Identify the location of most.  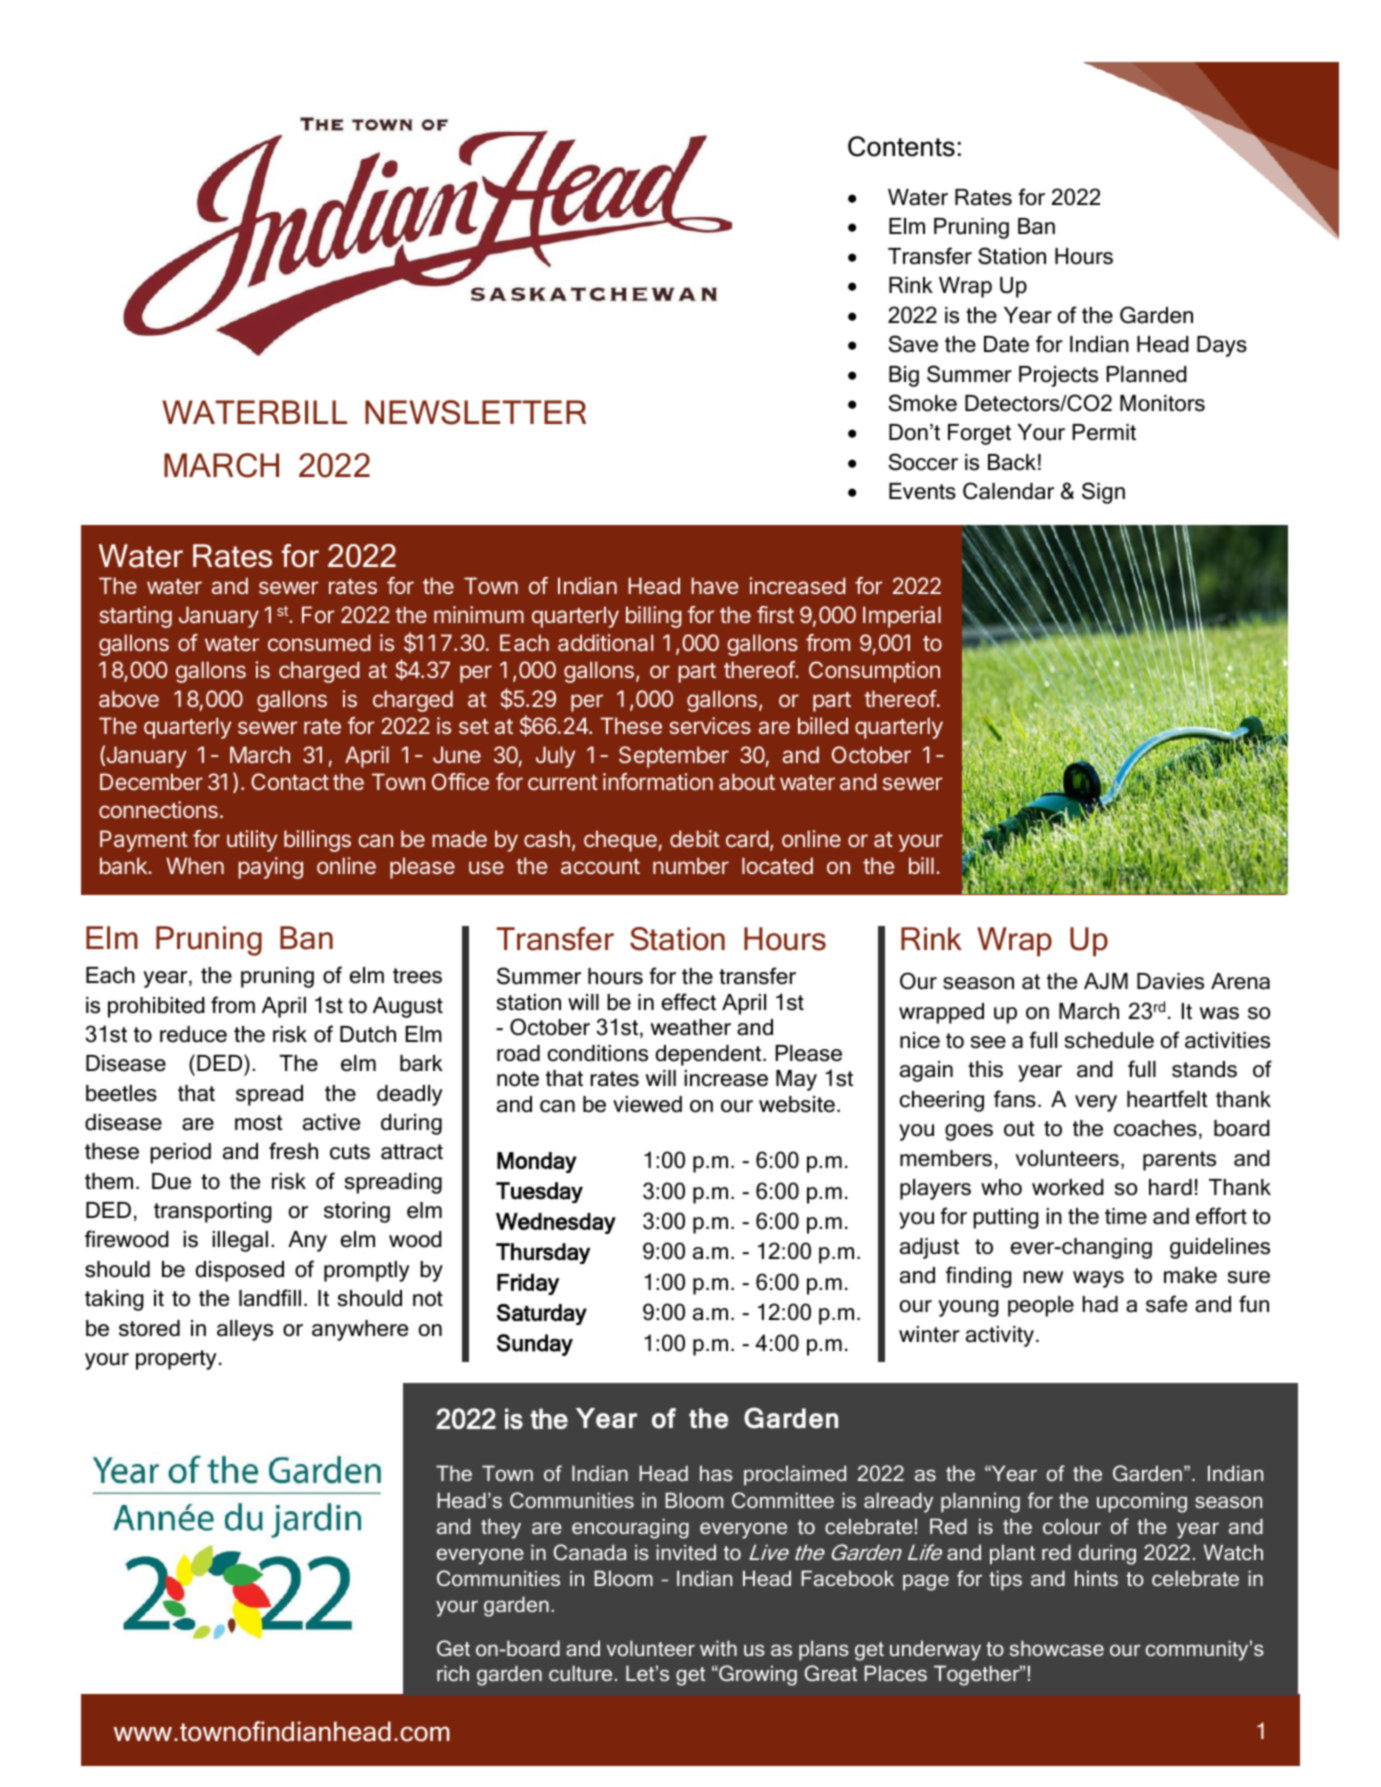
(259, 1123).
